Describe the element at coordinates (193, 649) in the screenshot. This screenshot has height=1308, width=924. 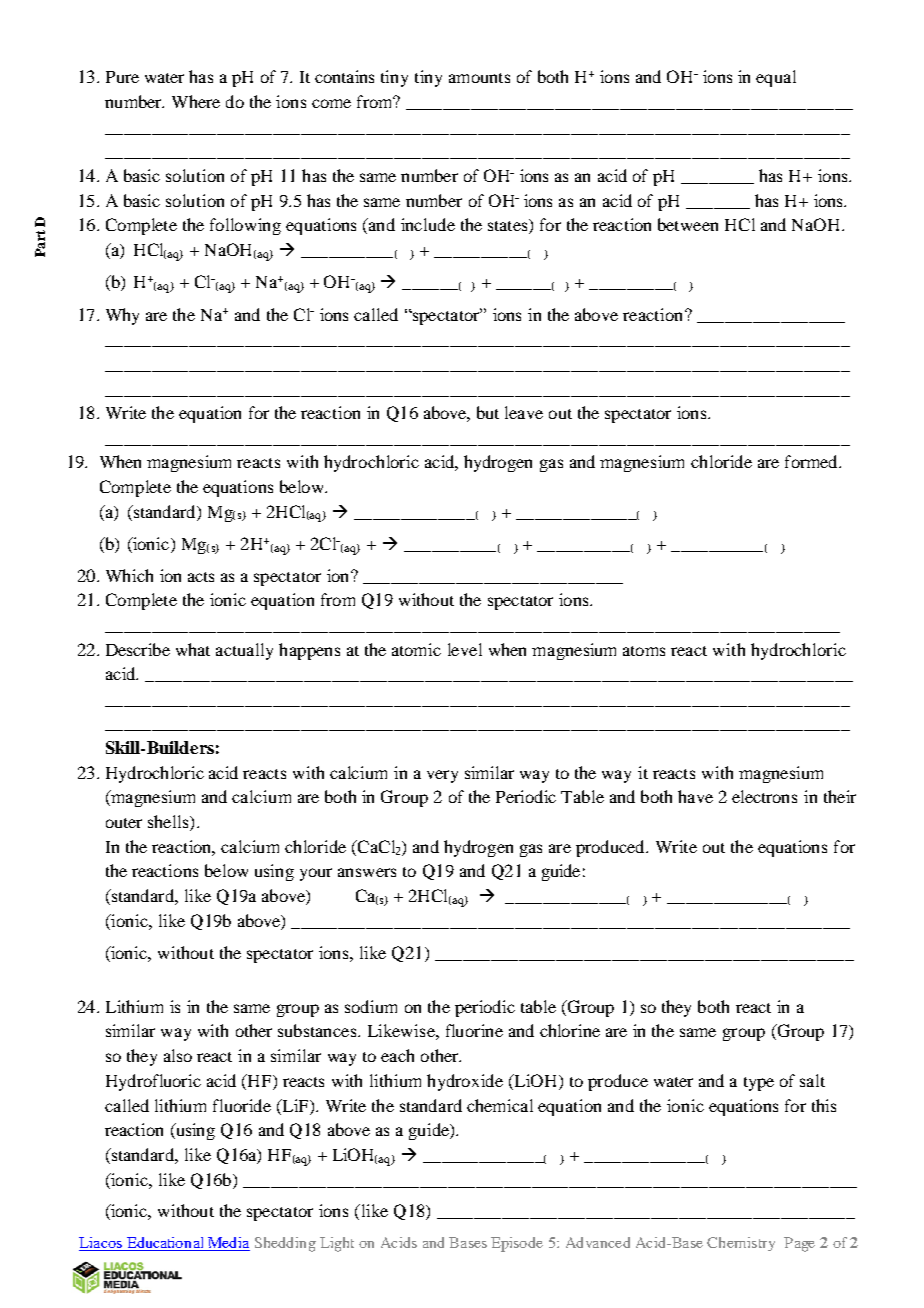
I see `what` at that location.
